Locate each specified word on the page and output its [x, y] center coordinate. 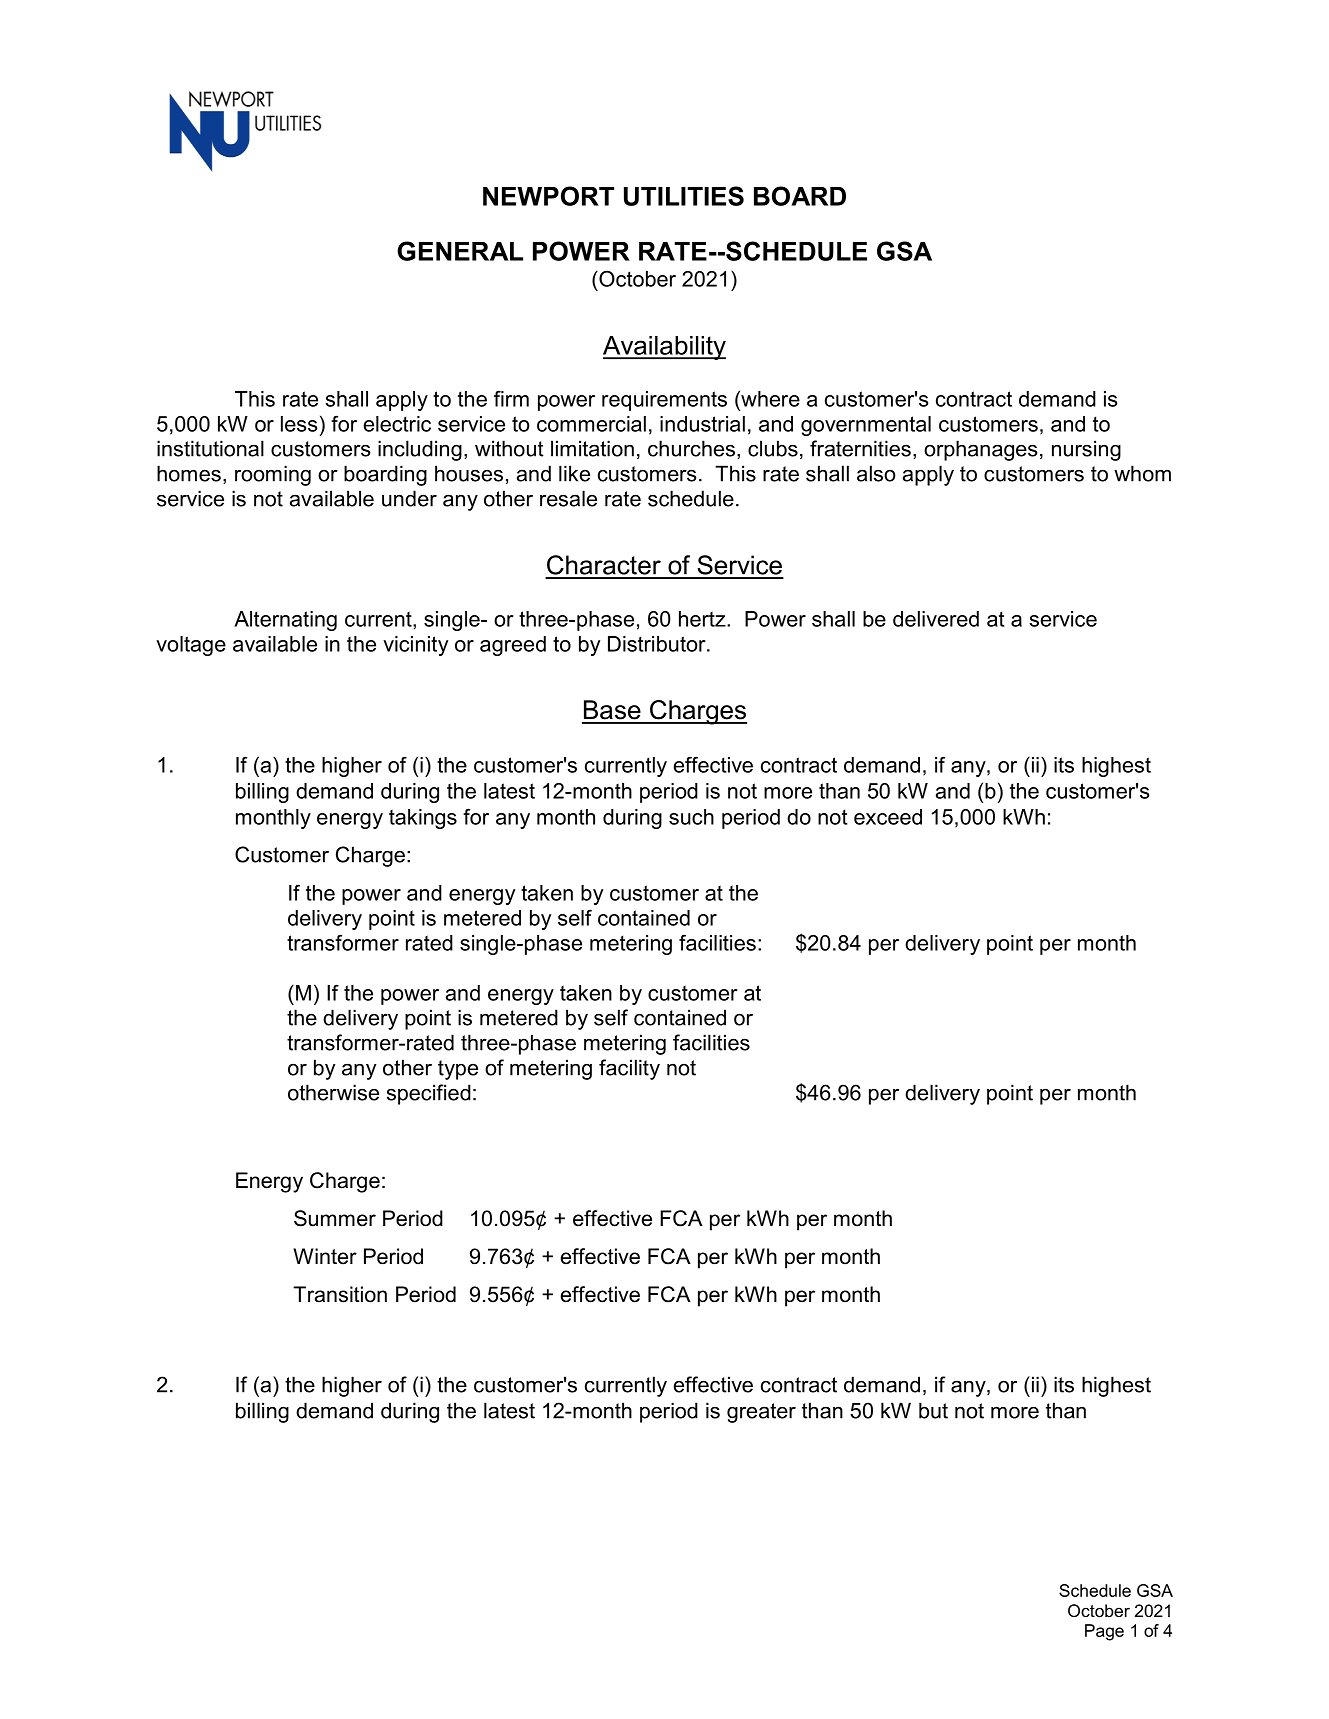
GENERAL [460, 251]
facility [629, 1069]
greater [761, 1413]
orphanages [980, 450]
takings [423, 819]
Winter [325, 1256]
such [691, 817]
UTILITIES [684, 196]
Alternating [285, 621]
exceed [888, 817]
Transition [340, 1294]
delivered [936, 619]
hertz [703, 619]
